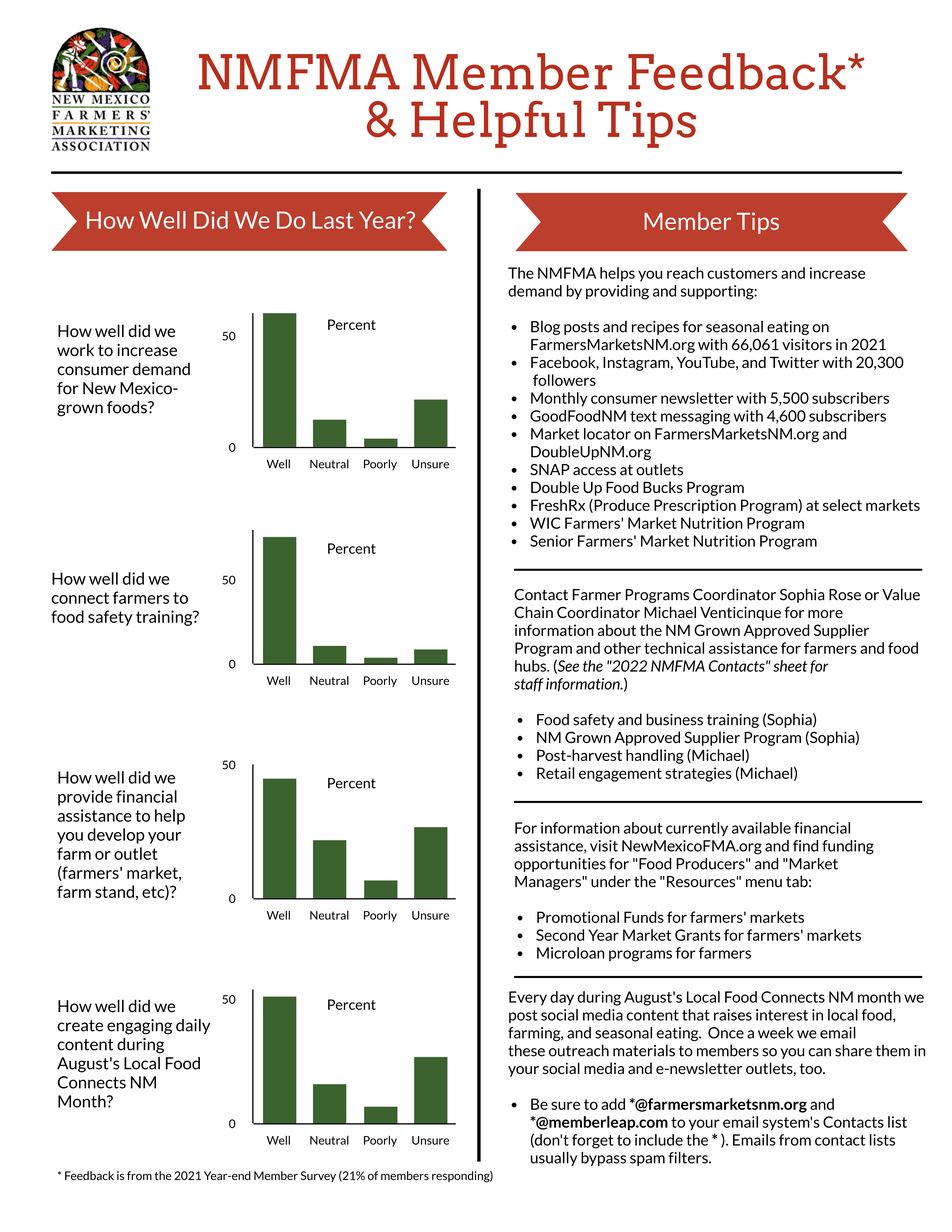  I want to click on develop, so click(116, 836).
